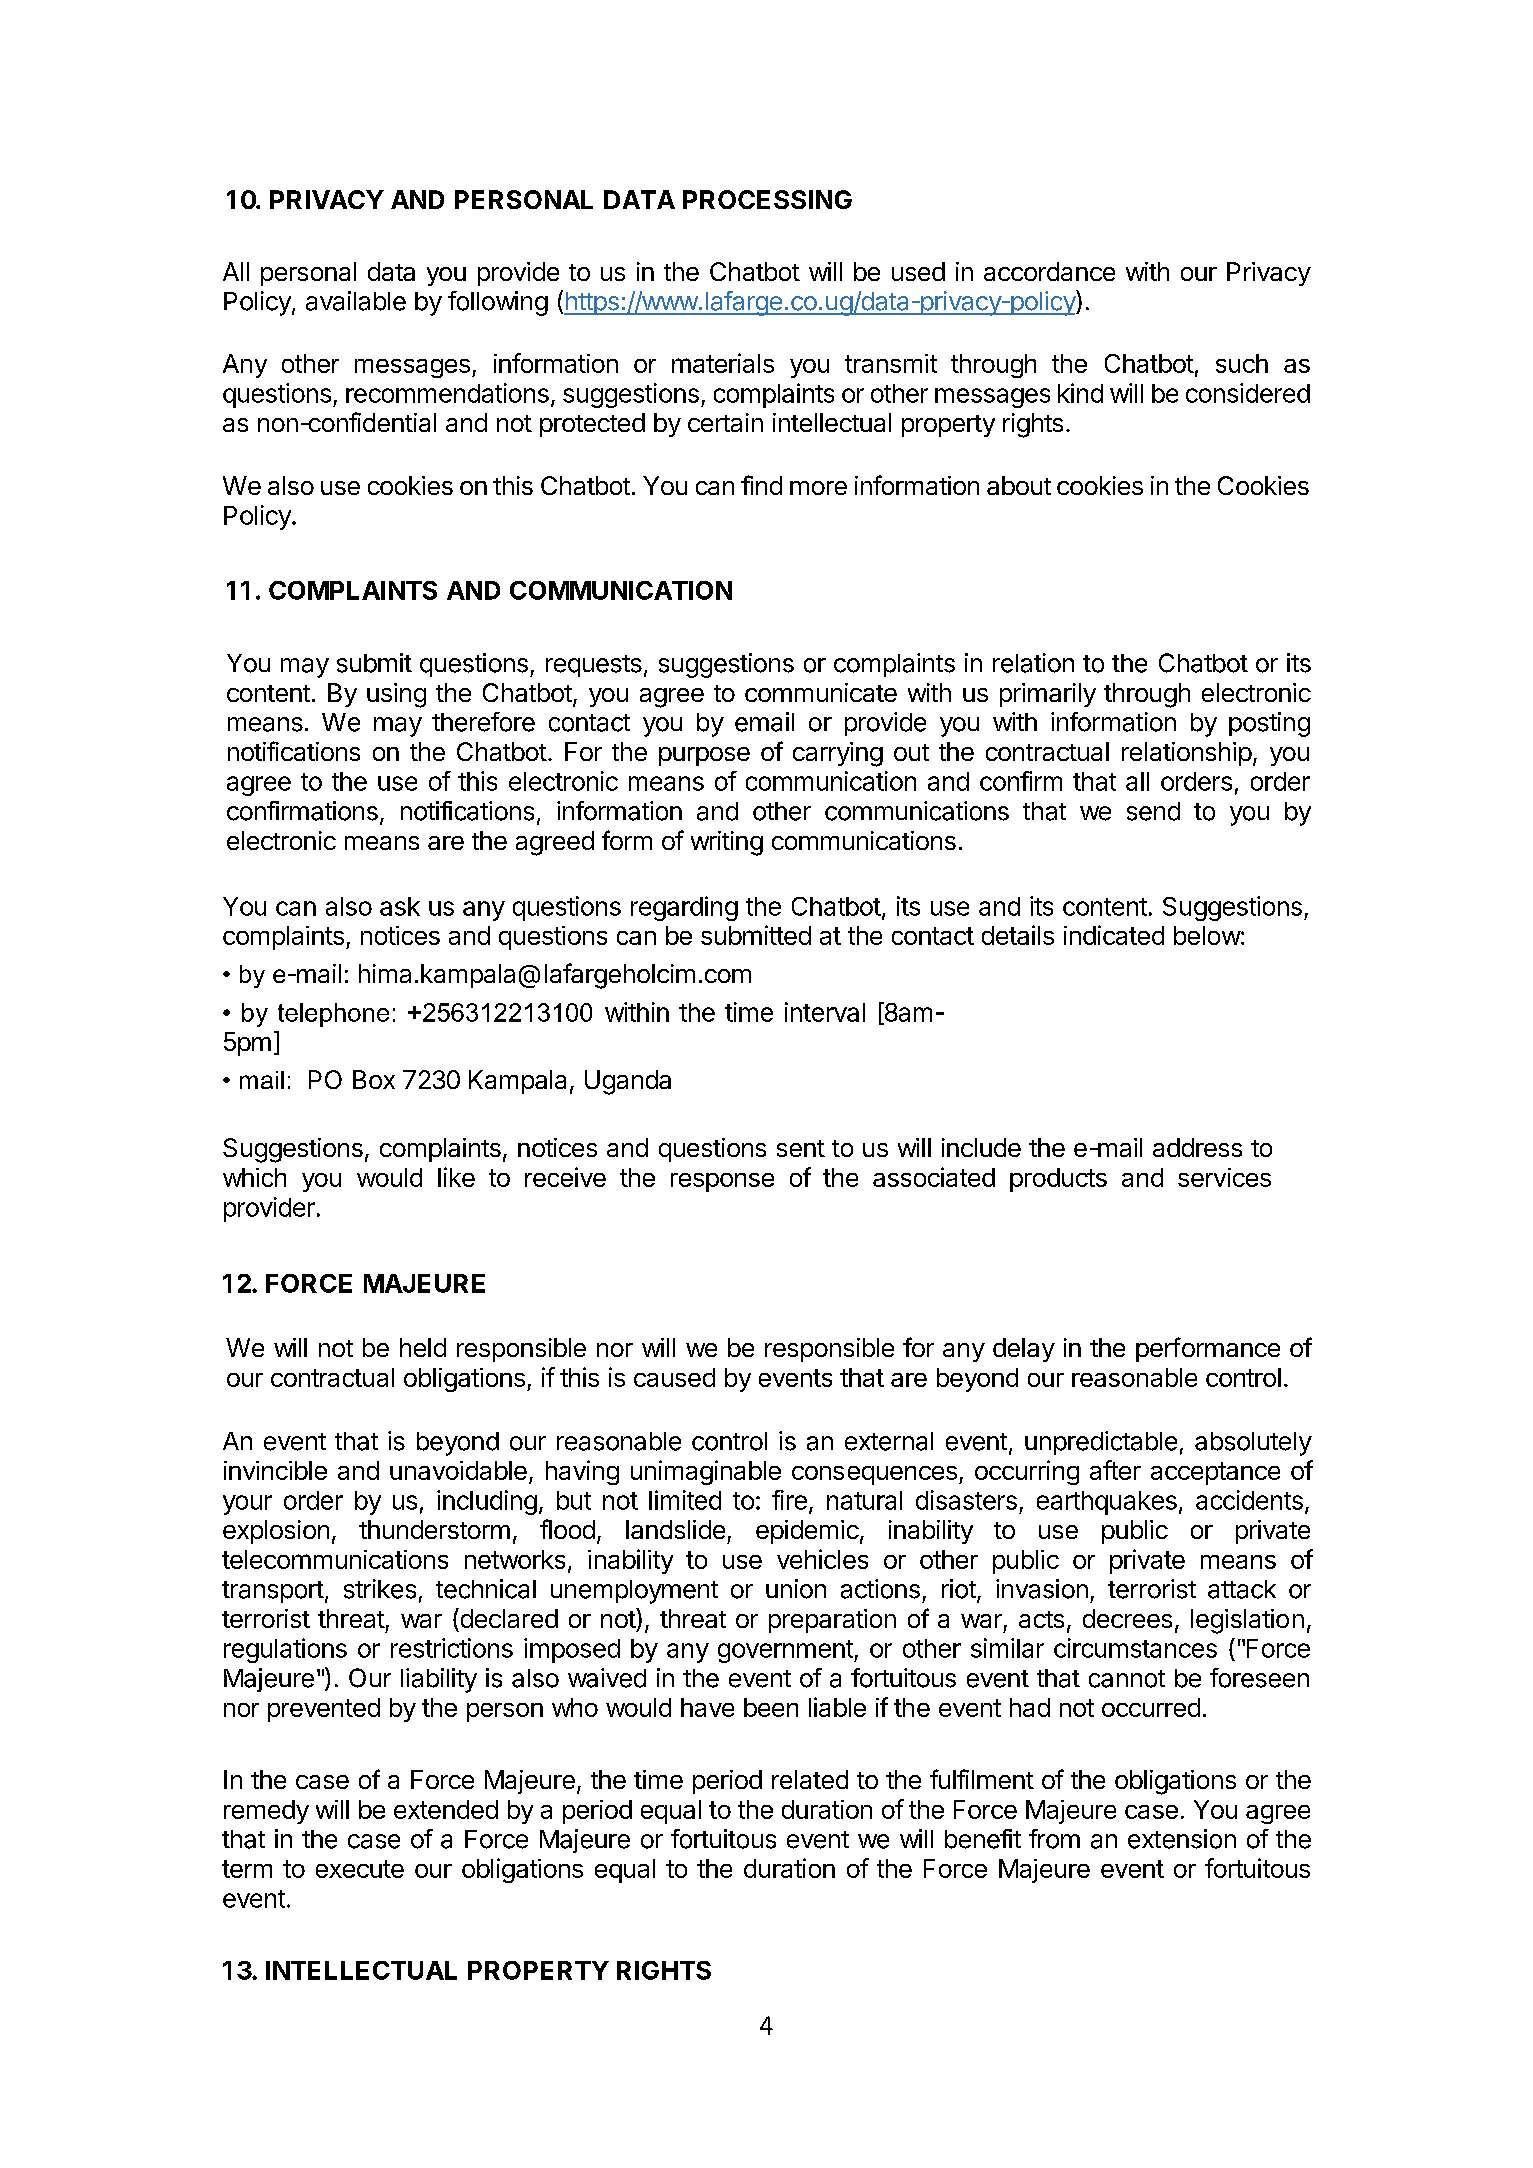  I want to click on available, so click(356, 301).
